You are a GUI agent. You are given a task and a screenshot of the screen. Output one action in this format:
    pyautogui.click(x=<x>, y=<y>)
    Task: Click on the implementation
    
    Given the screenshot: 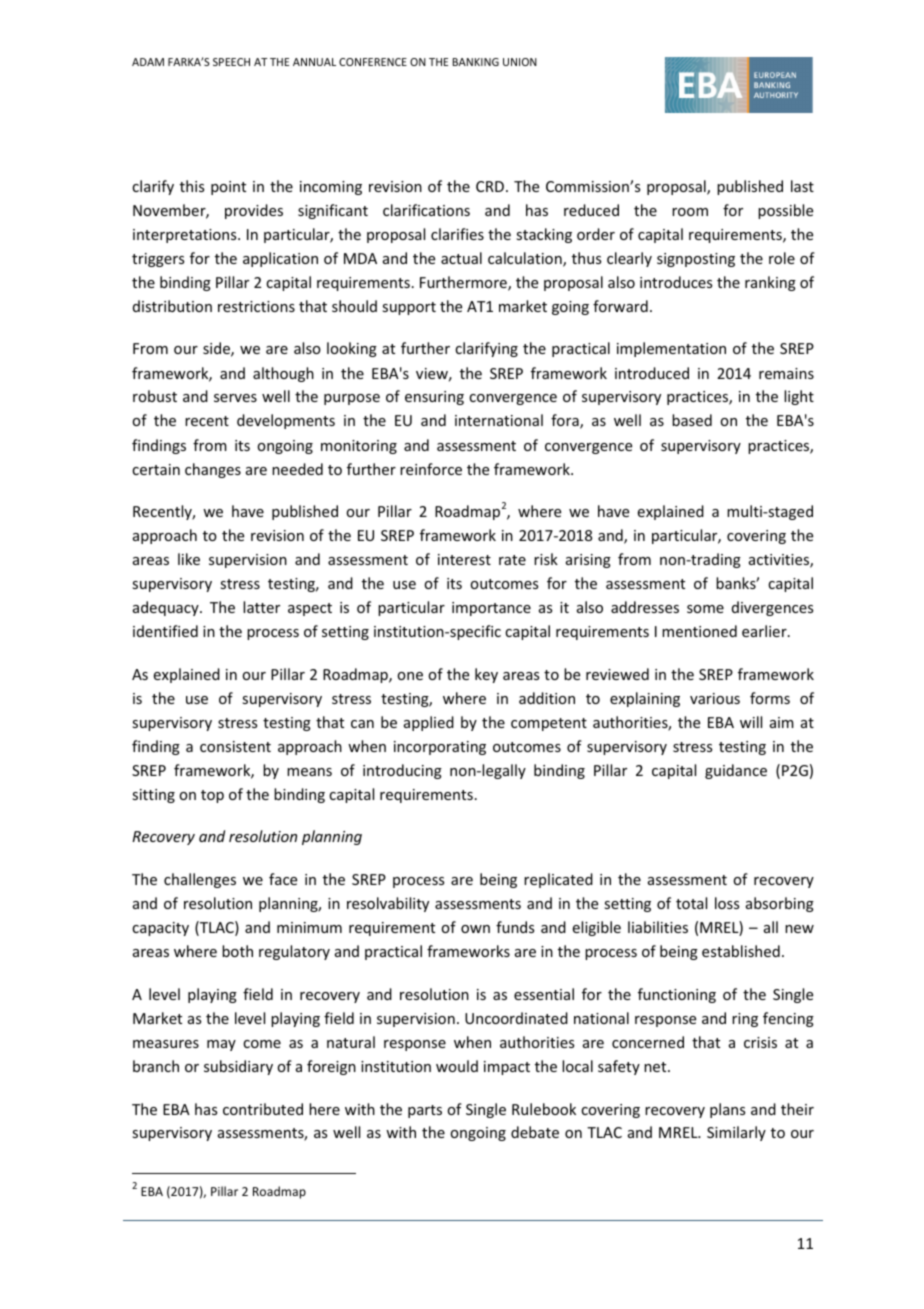 What is the action you would take?
    pyautogui.click(x=671, y=349)
